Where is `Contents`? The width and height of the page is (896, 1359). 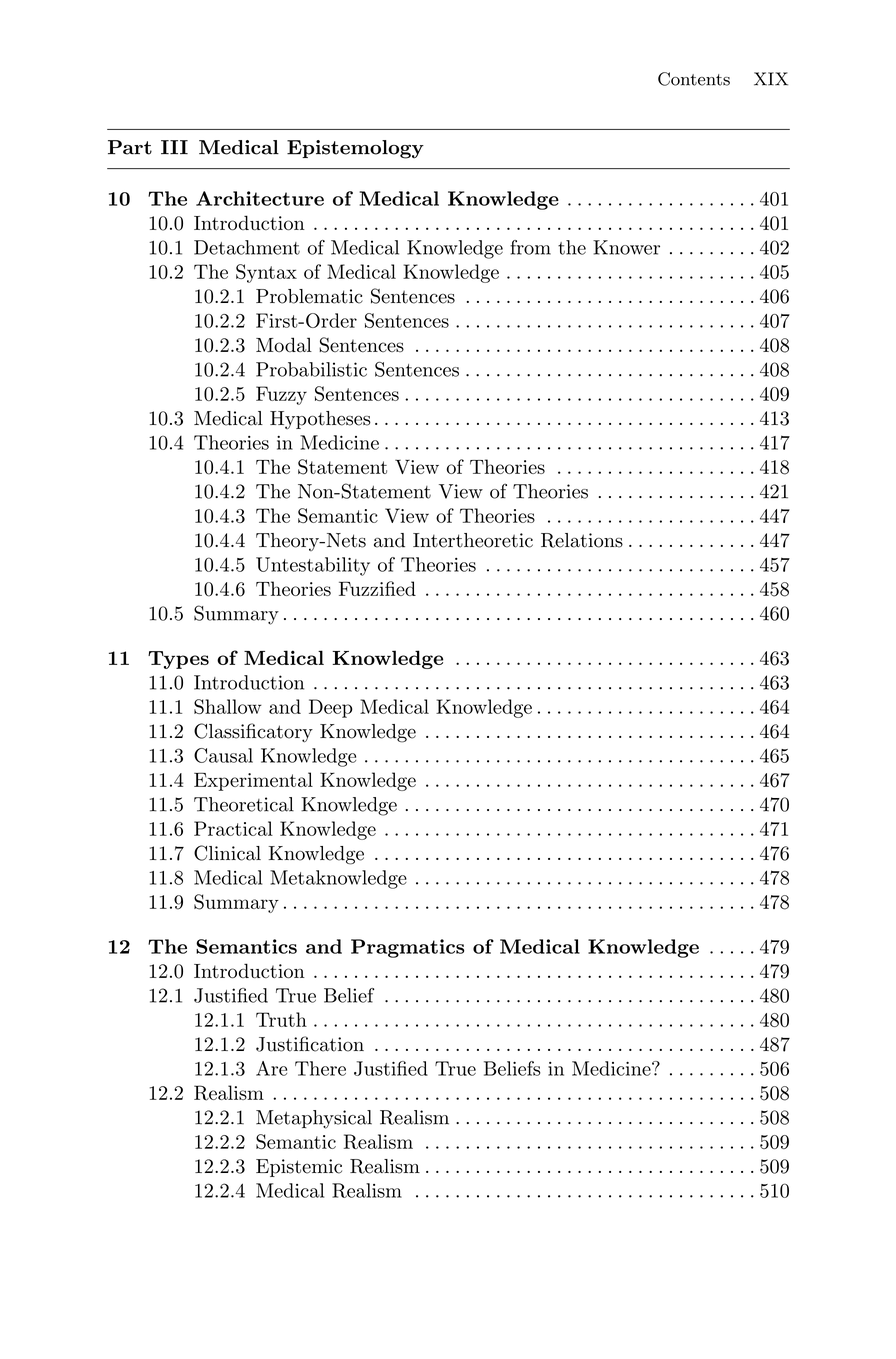
Contents is located at coordinates (694, 79).
